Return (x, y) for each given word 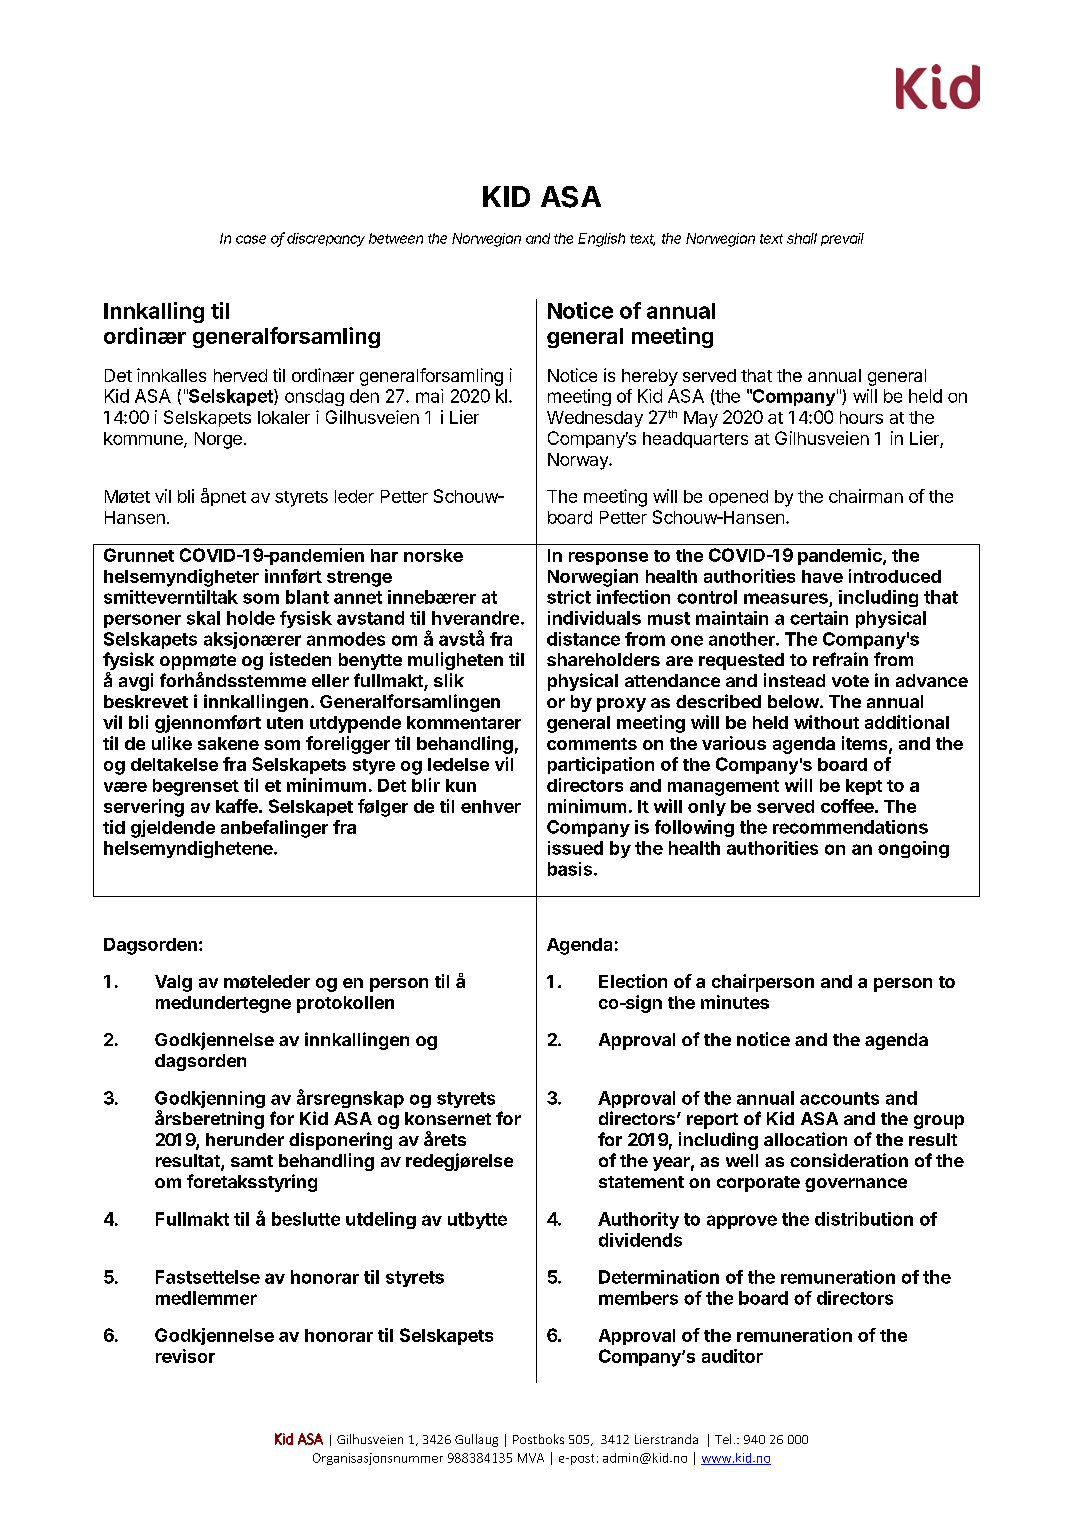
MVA (531, 1458)
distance (583, 639)
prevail (842, 239)
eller (330, 680)
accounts (839, 1098)
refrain (840, 659)
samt (252, 1161)
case (251, 239)
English (601, 240)
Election (633, 981)
